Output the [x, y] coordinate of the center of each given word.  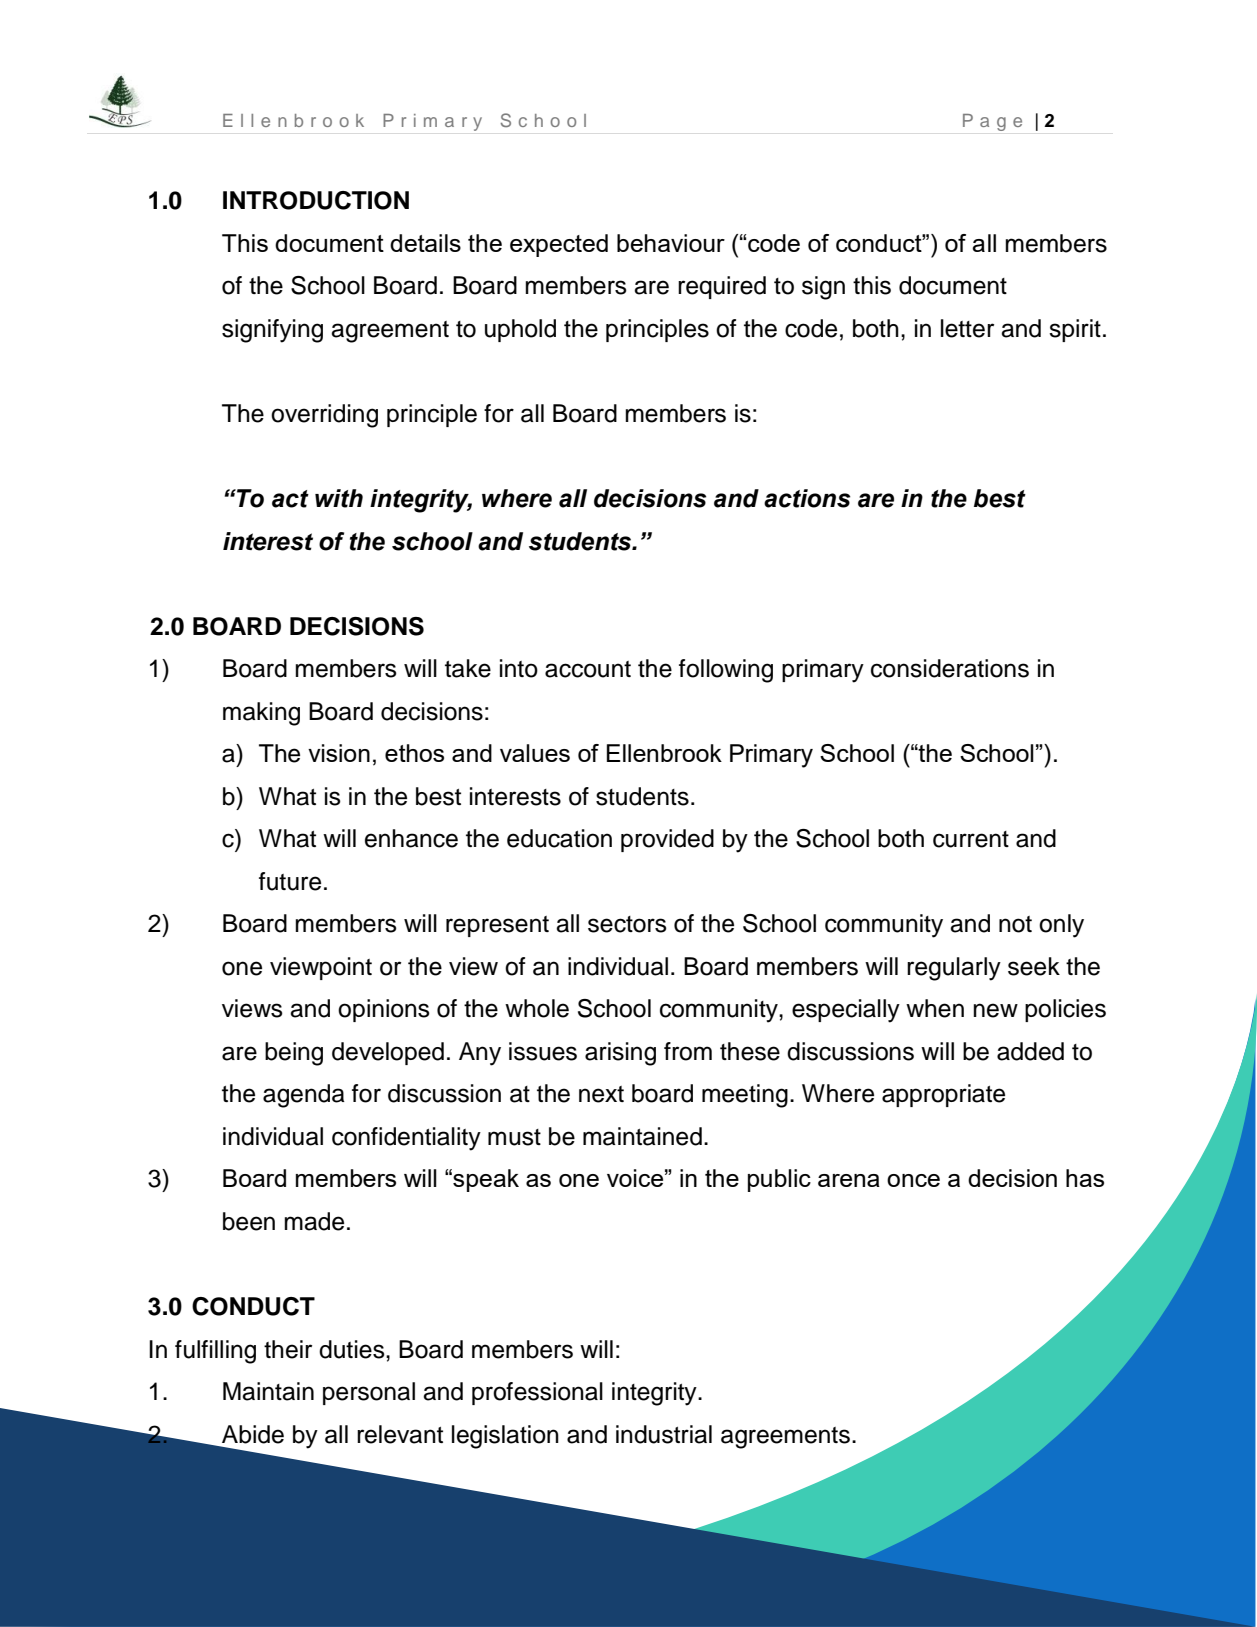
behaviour [671, 243]
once [913, 1180]
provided [667, 840]
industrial [664, 1434]
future [290, 881]
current [971, 839]
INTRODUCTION [316, 200]
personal [369, 1393]
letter [967, 328]
